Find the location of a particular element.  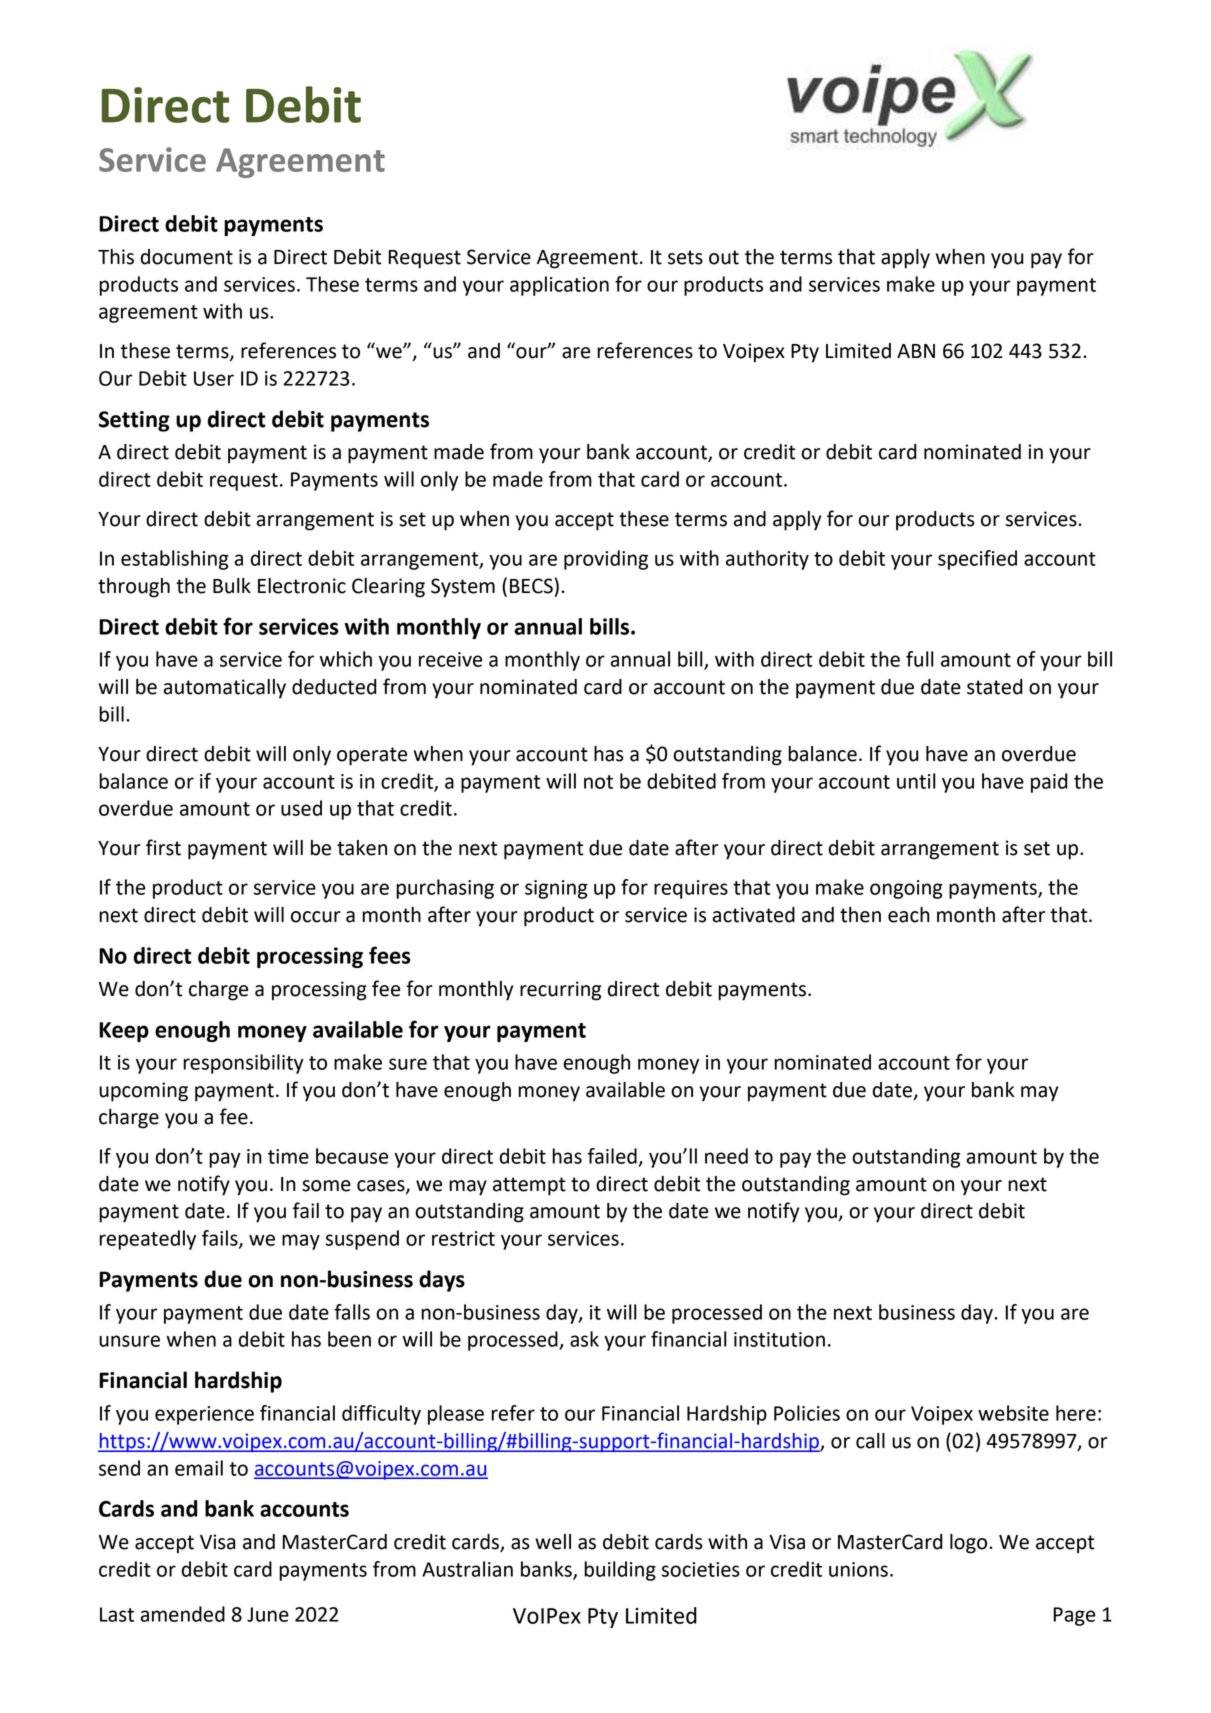

document is located at coordinates (187, 257).
